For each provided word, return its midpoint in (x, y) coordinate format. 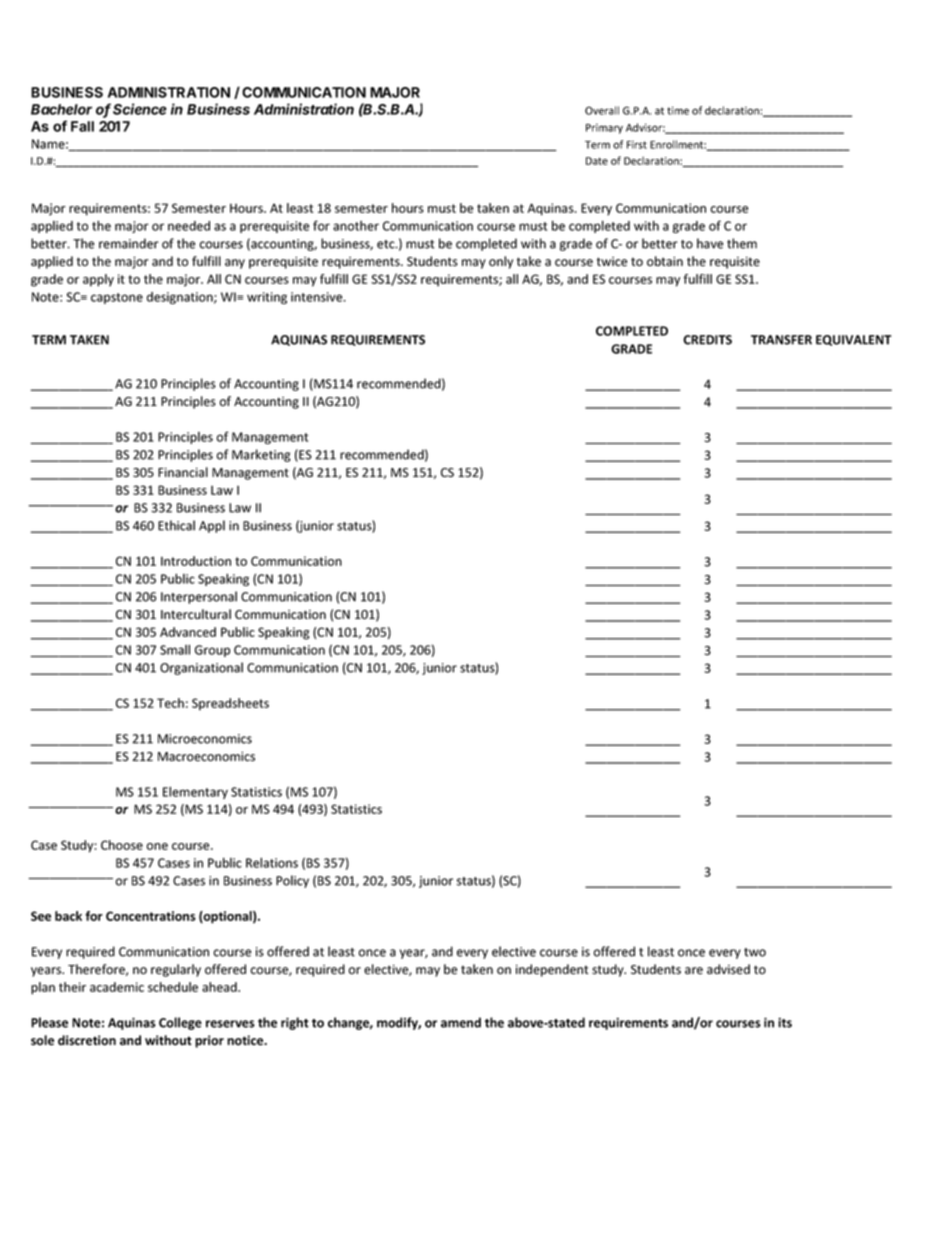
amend (461, 1022)
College (180, 1023)
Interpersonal (199, 597)
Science (140, 109)
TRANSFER (781, 340)
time (678, 110)
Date (597, 161)
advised (728, 969)
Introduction (196, 561)
